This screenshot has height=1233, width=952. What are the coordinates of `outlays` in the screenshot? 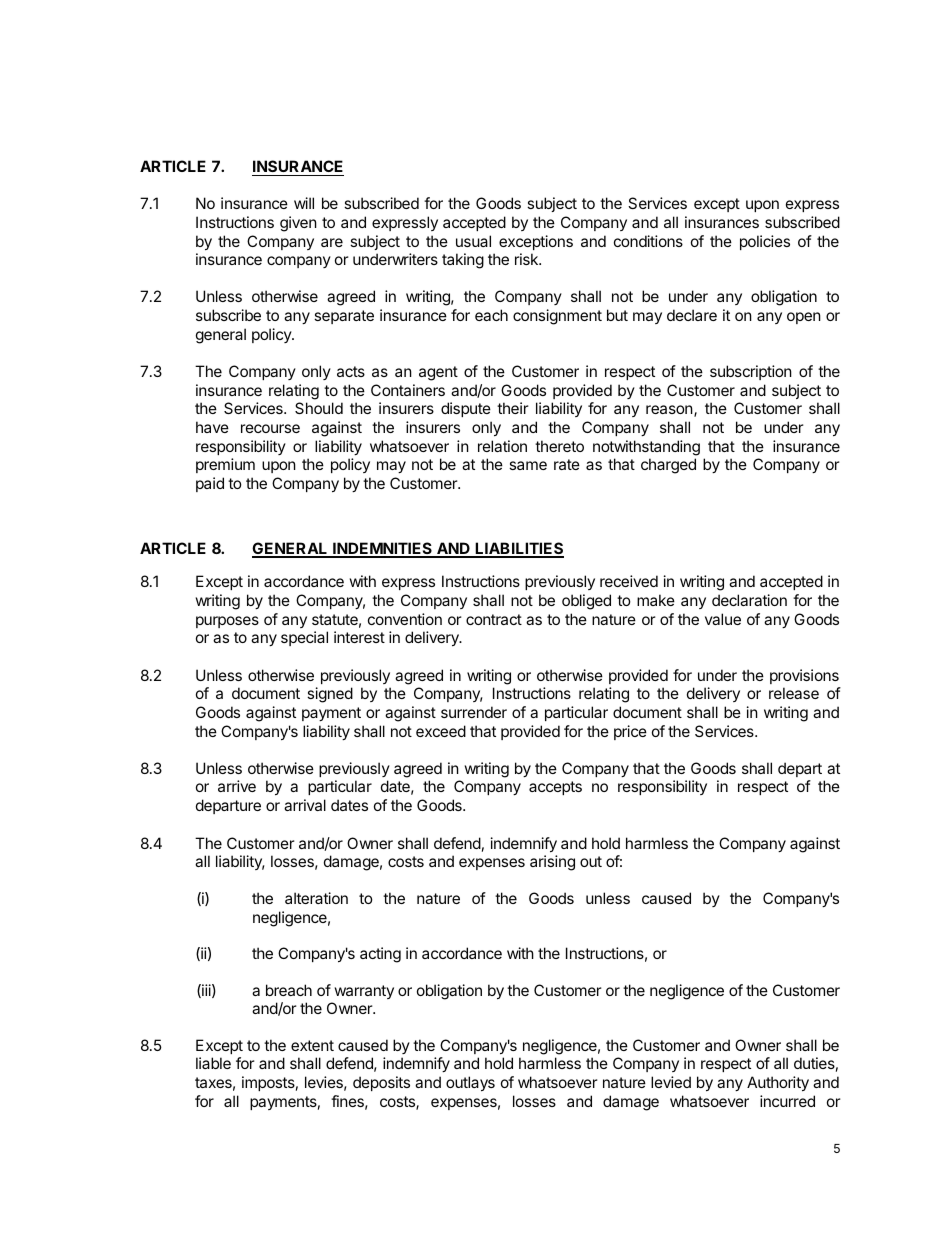 It's located at (470, 1083).
